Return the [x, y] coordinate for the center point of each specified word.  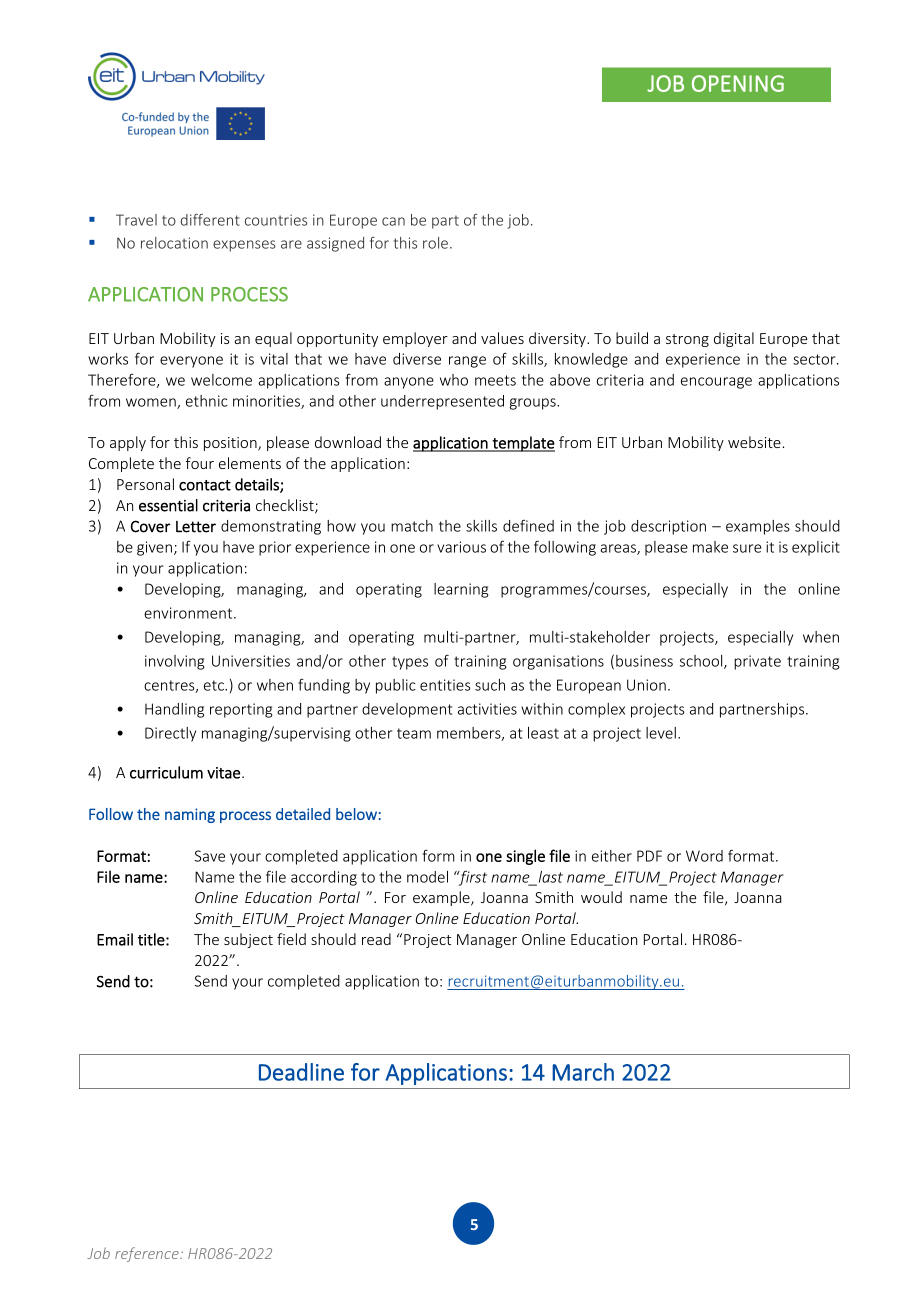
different [210, 220]
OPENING [738, 83]
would [601, 897]
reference [148, 1254]
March [583, 1072]
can [393, 221]
